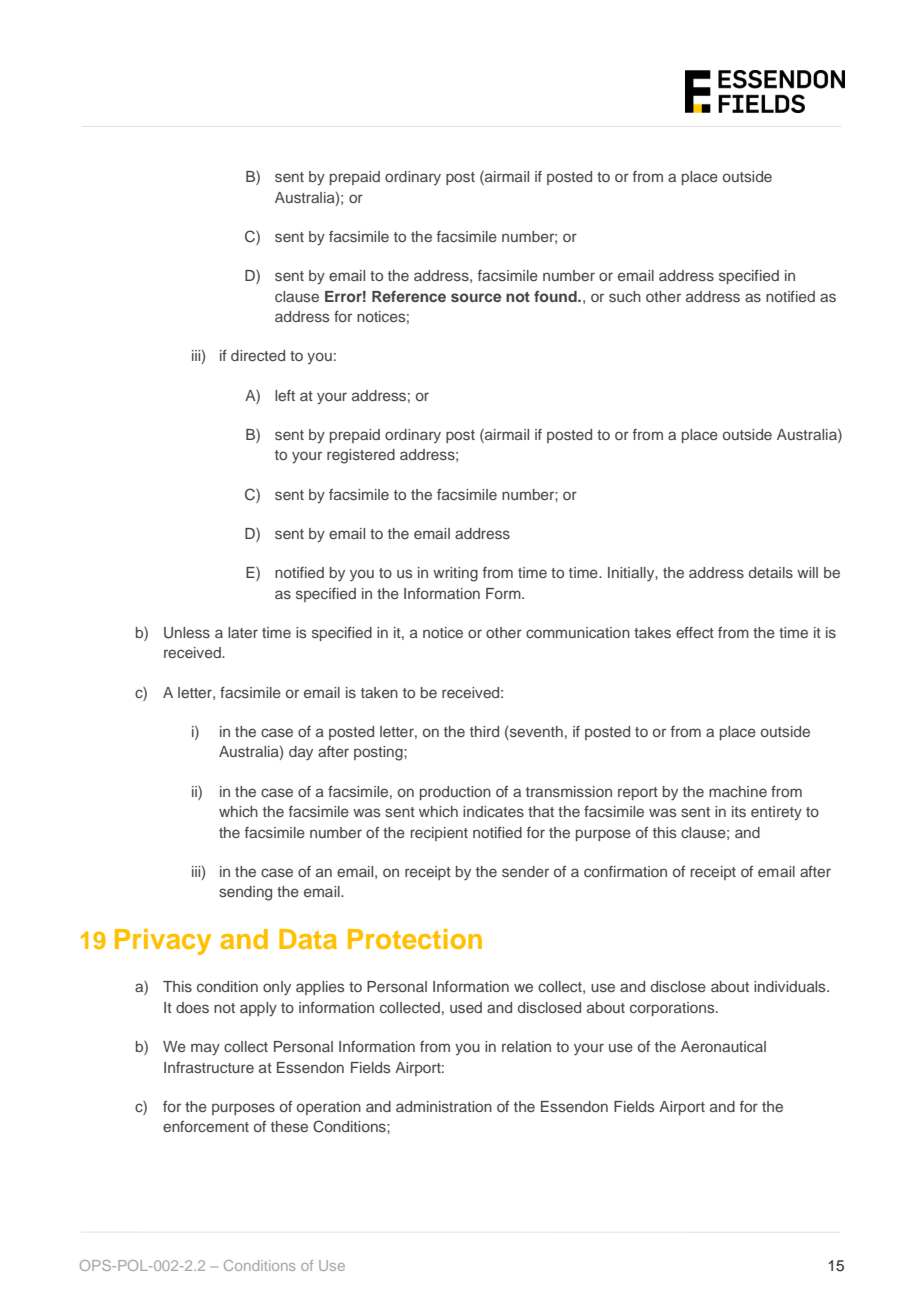 The height and width of the screenshot is (1309, 924). What do you see at coordinates (738, 791) in the screenshot?
I see `machine` at bounding box center [738, 791].
